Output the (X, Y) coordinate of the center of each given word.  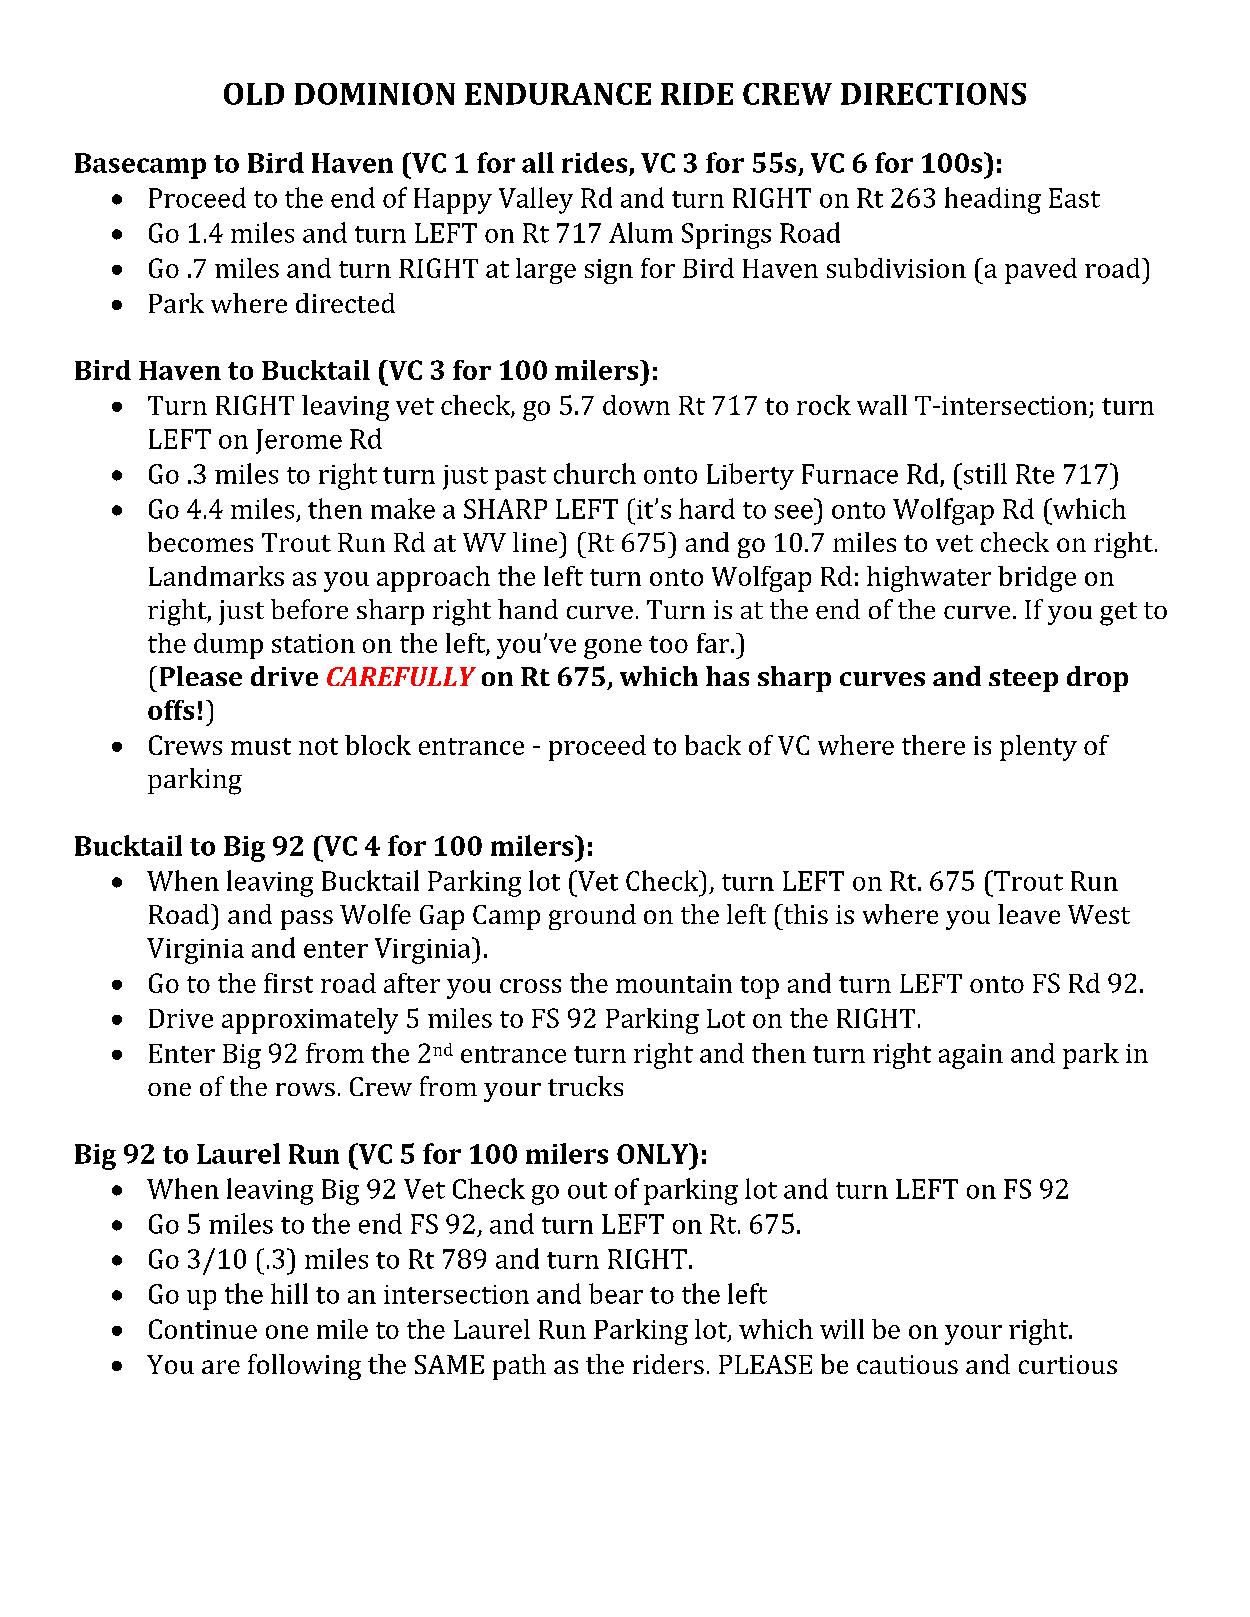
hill (289, 1293)
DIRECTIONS (933, 94)
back (713, 745)
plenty (1038, 748)
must (261, 746)
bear (616, 1293)
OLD (254, 94)
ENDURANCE (558, 94)
